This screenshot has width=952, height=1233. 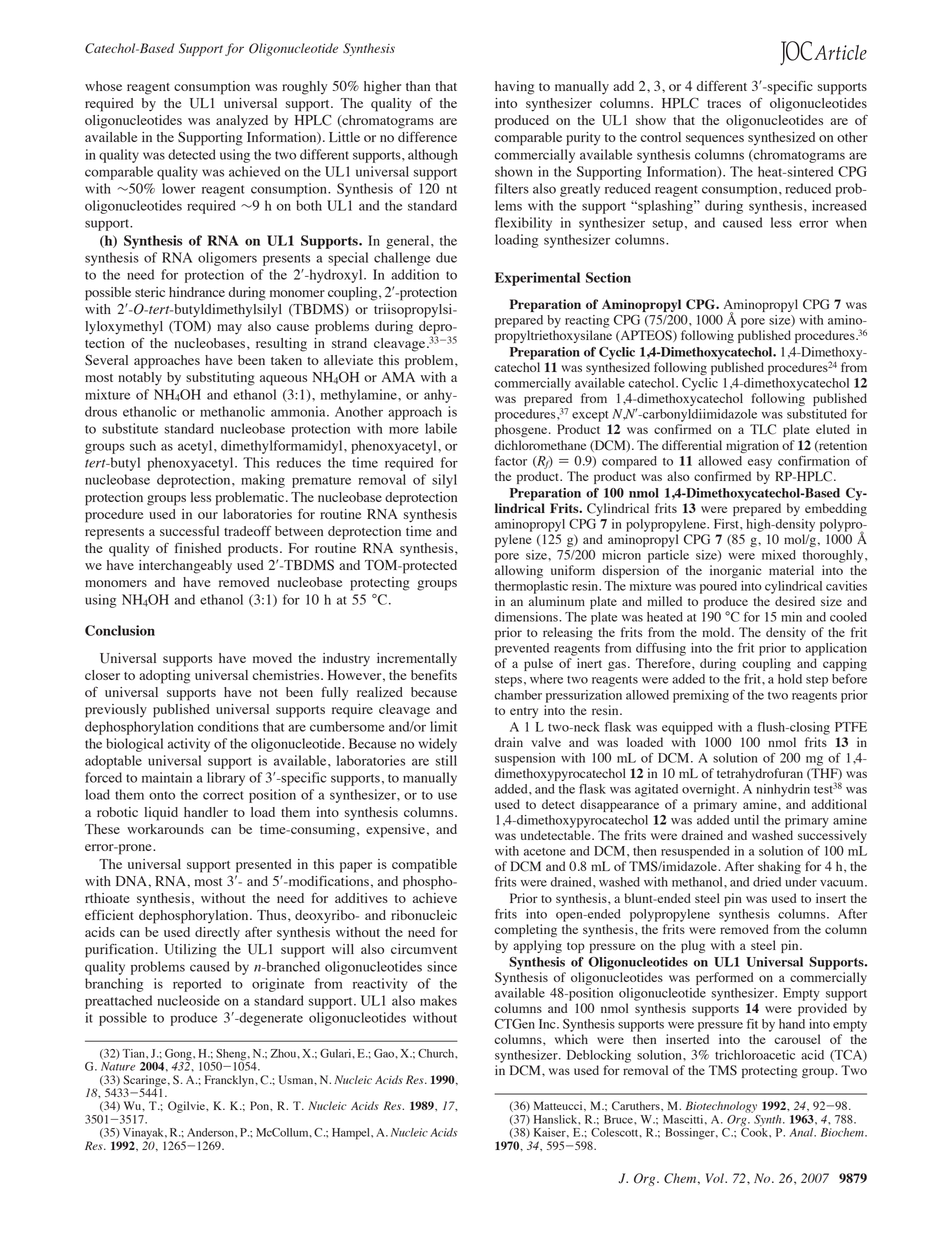 What do you see at coordinates (164, 677) in the screenshot?
I see `adopting` at bounding box center [164, 677].
